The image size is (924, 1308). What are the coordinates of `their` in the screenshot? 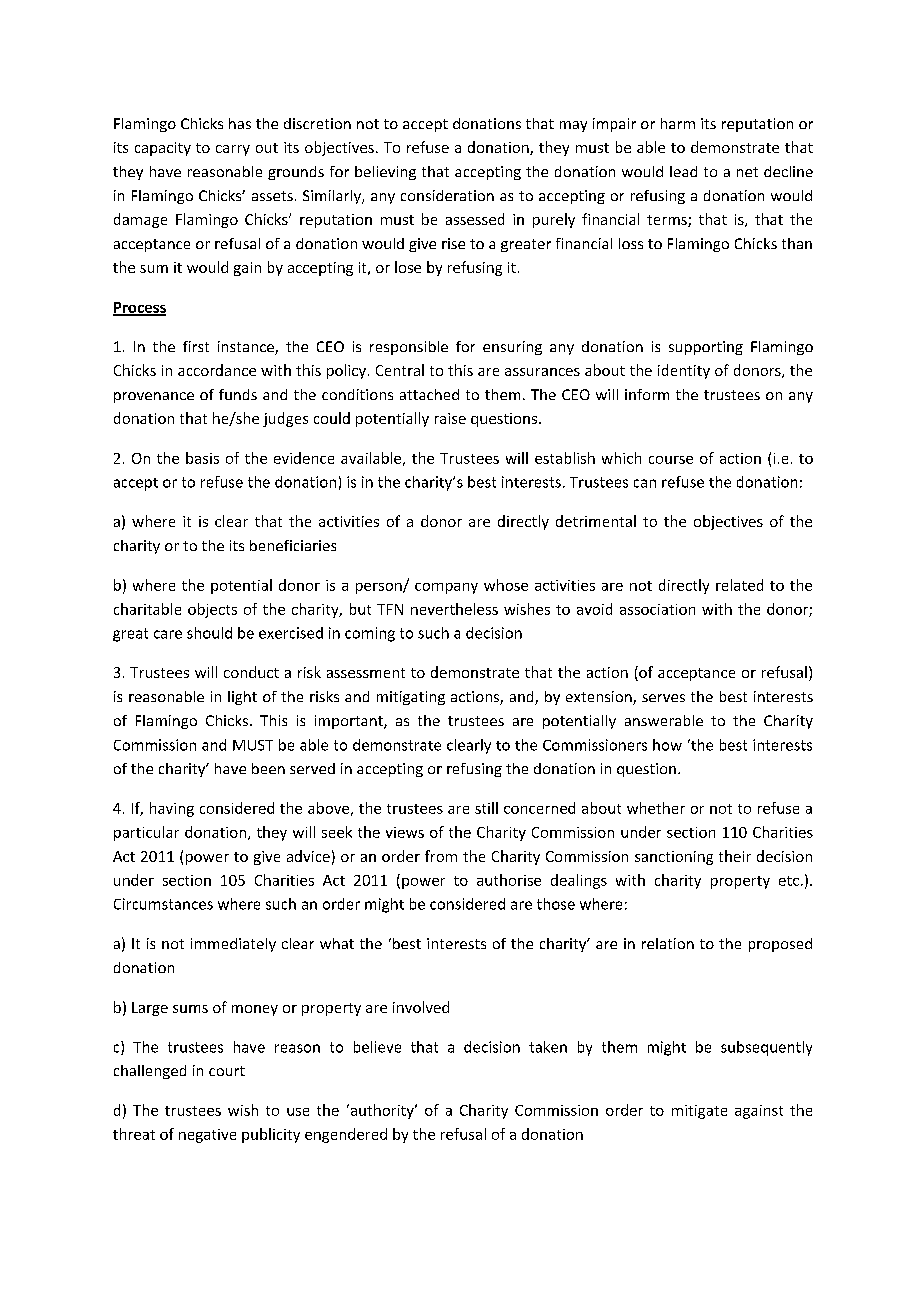 It's located at (735, 856).
